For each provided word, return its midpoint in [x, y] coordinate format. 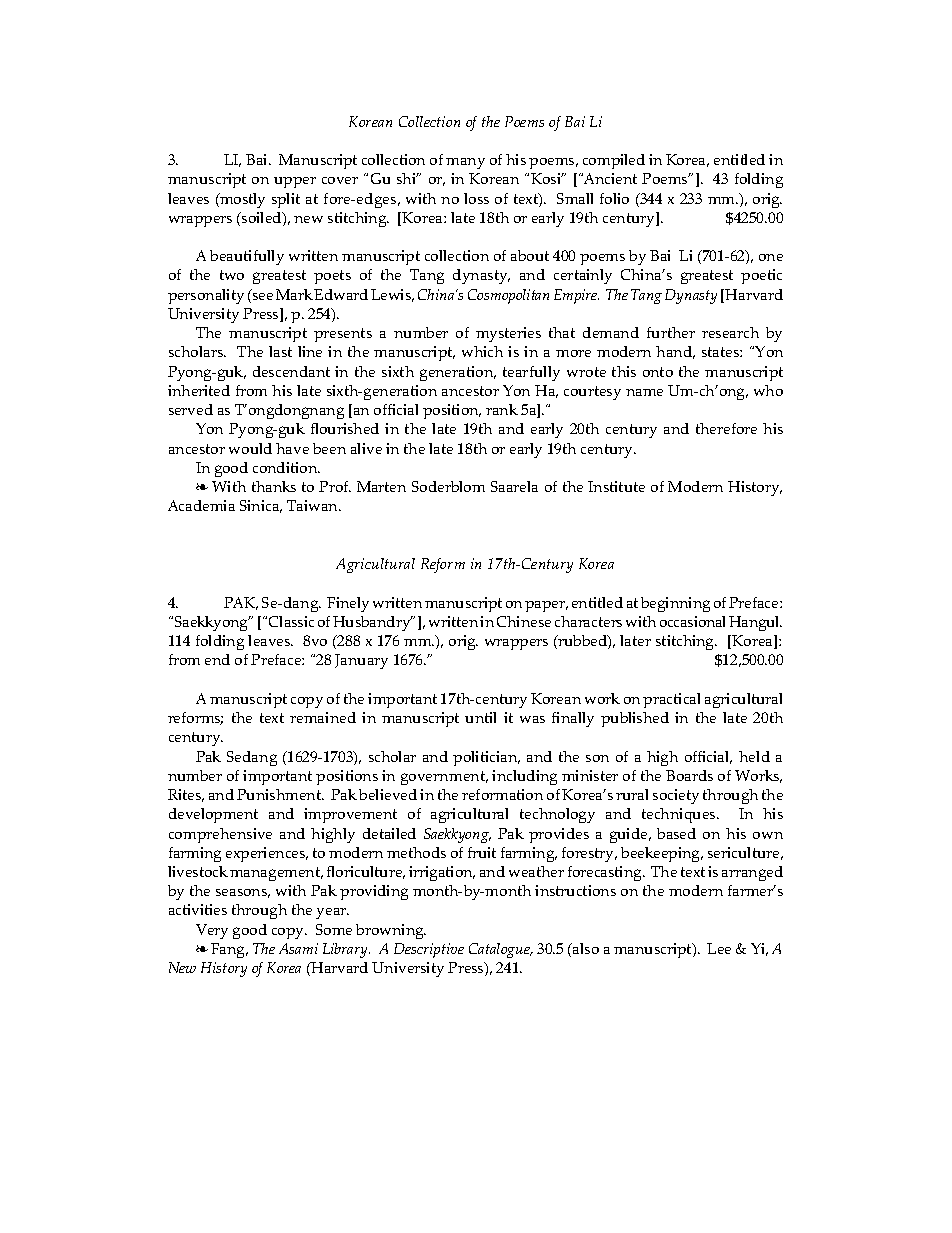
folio [614, 198]
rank [502, 409]
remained [323, 717]
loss [476, 198]
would [250, 448]
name [644, 392]
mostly [241, 200]
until [480, 717]
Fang [229, 950]
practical [671, 700]
